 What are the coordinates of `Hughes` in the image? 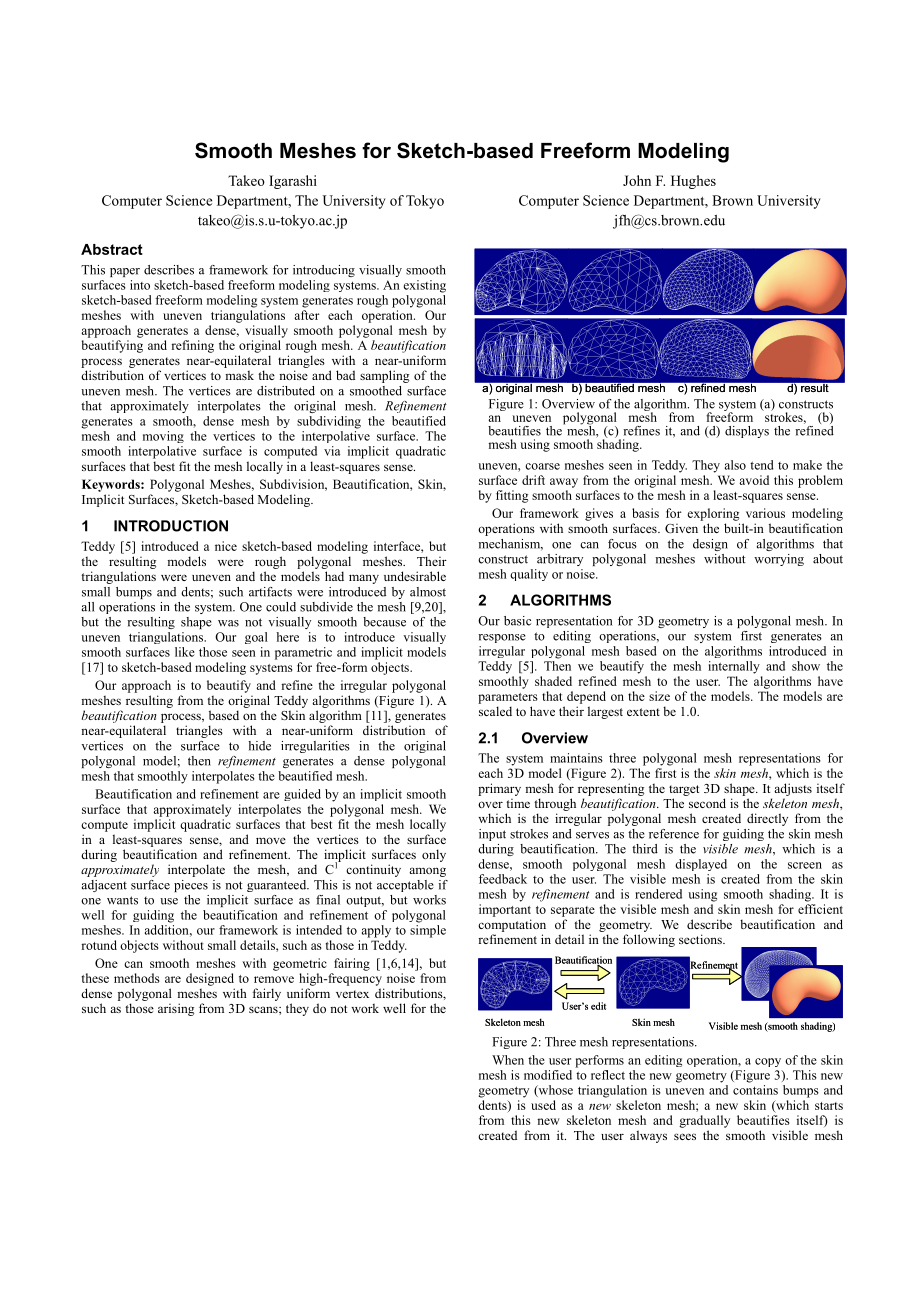 It's located at (693, 182).
